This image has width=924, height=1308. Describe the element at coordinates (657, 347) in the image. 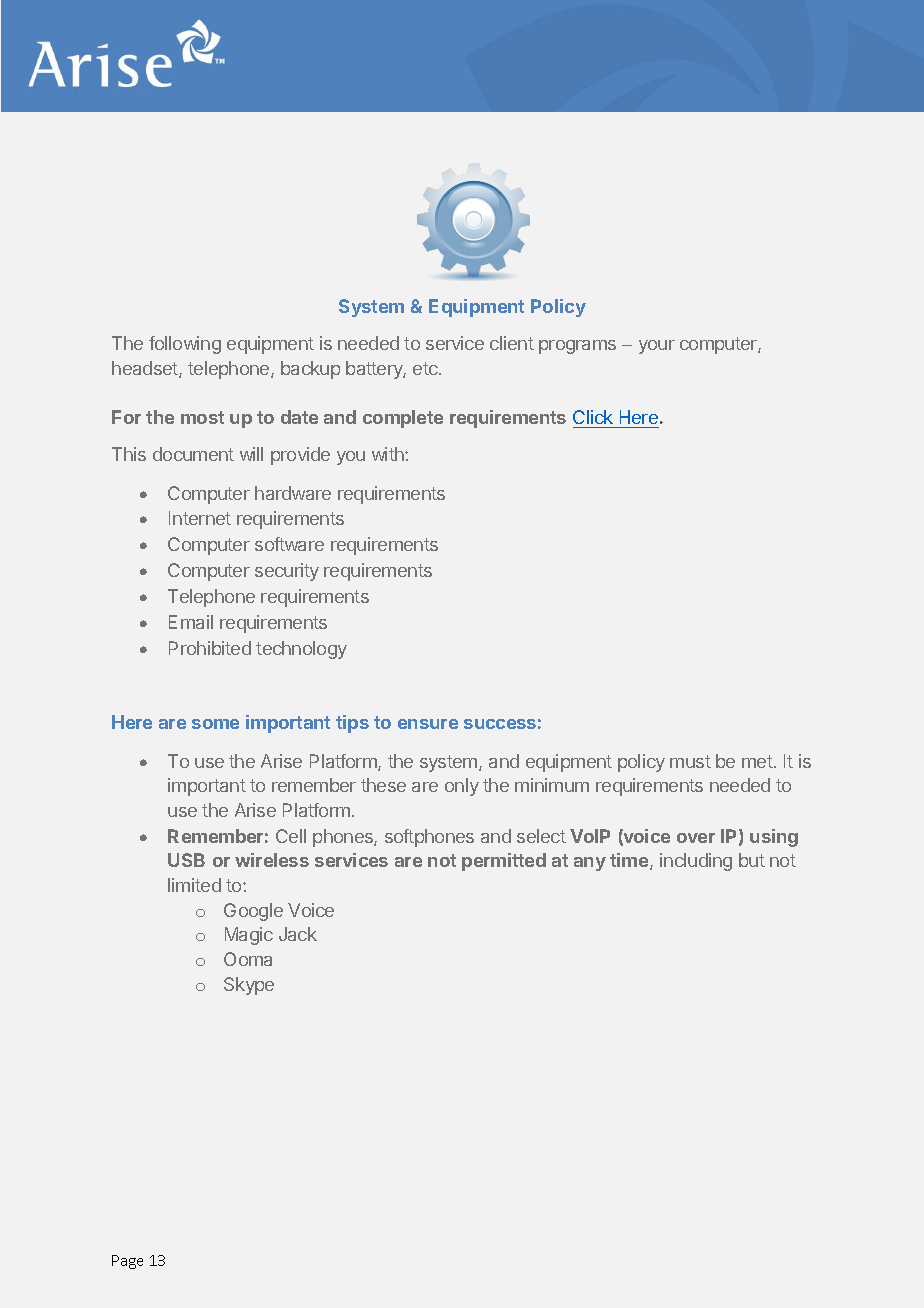

I see `your` at that location.
